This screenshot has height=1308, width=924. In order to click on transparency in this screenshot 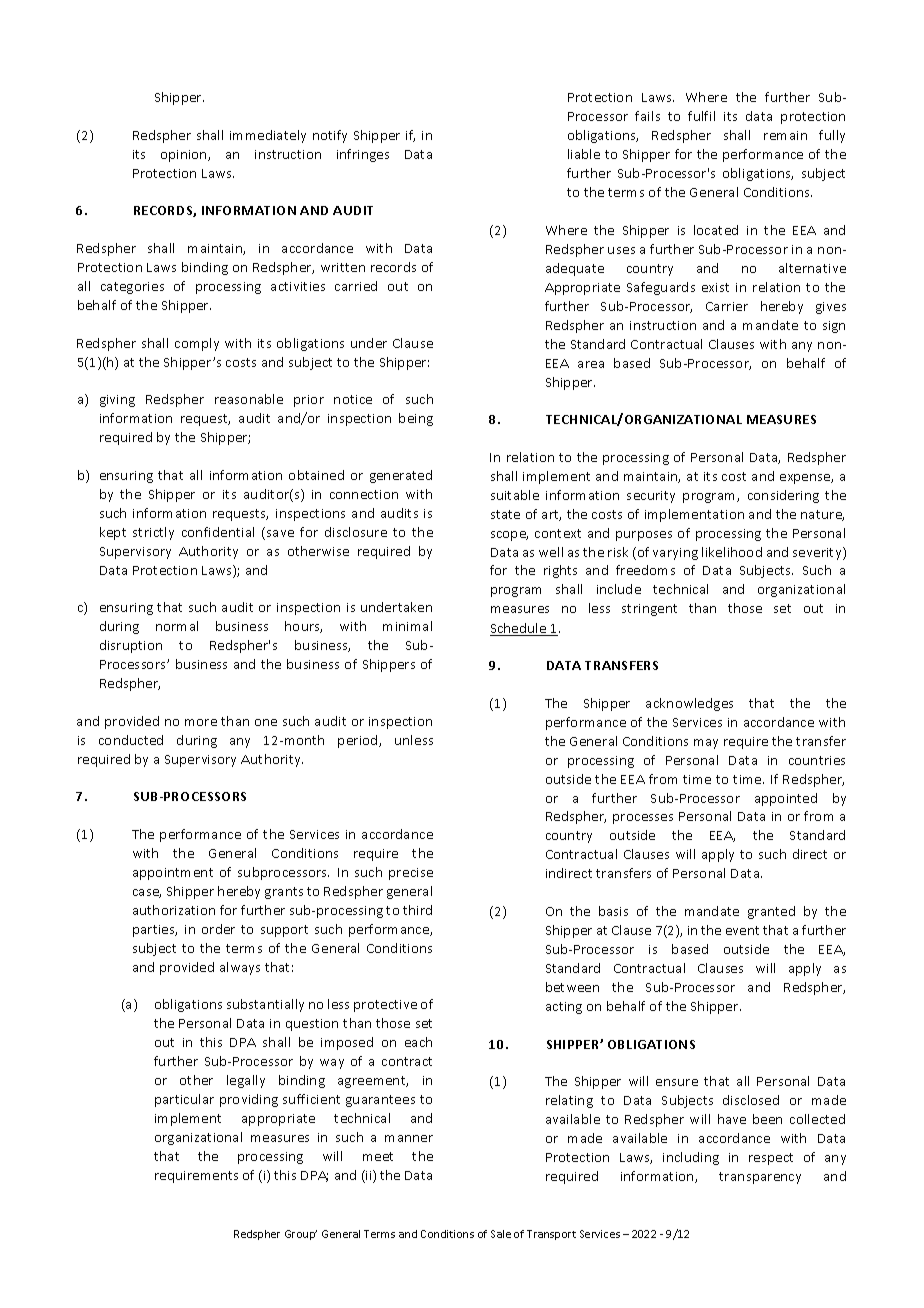, I will do `click(760, 1178)`.
